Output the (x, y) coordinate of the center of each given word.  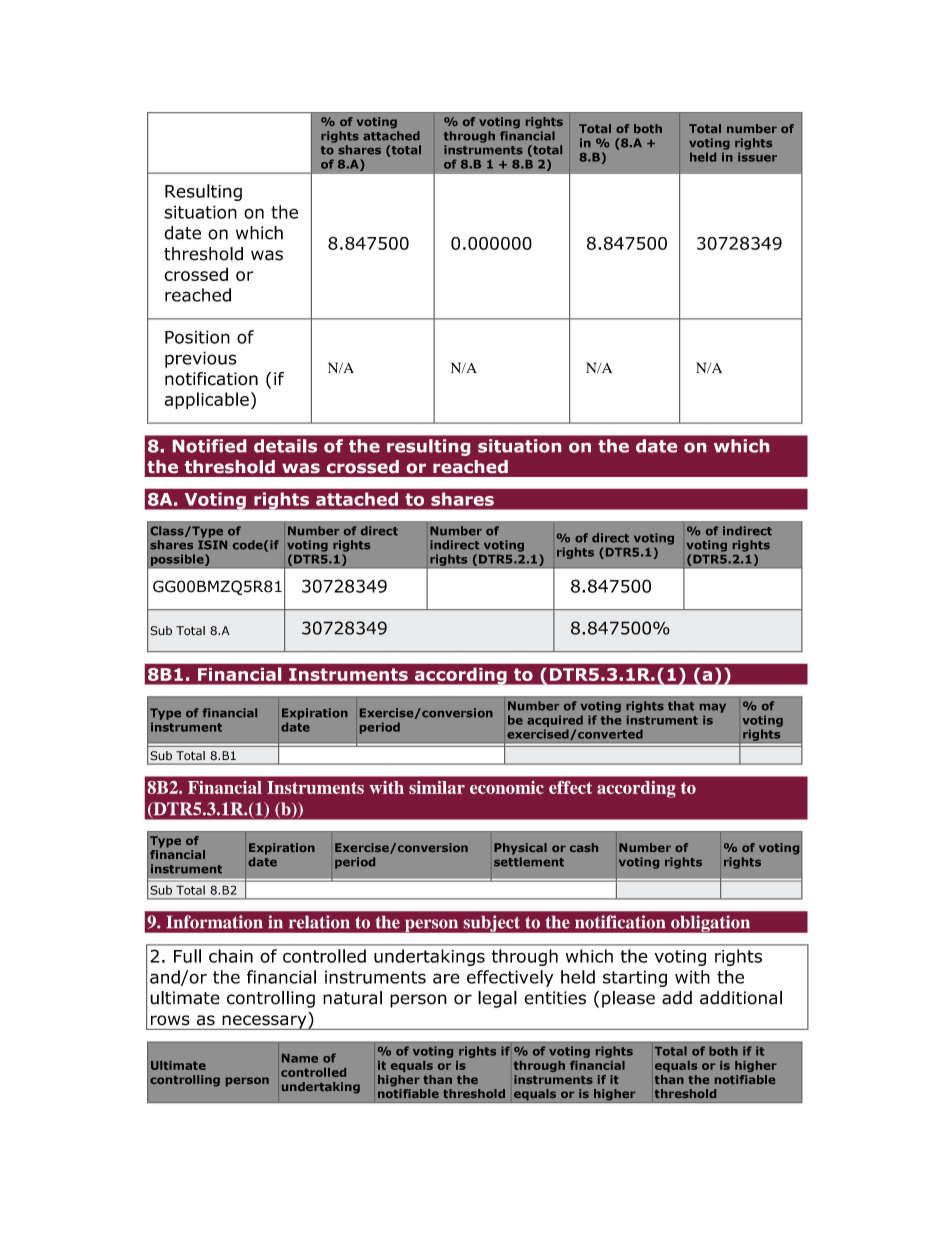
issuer (757, 157)
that (681, 706)
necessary (264, 1022)
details (285, 446)
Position (197, 337)
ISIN (212, 545)
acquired (555, 721)
